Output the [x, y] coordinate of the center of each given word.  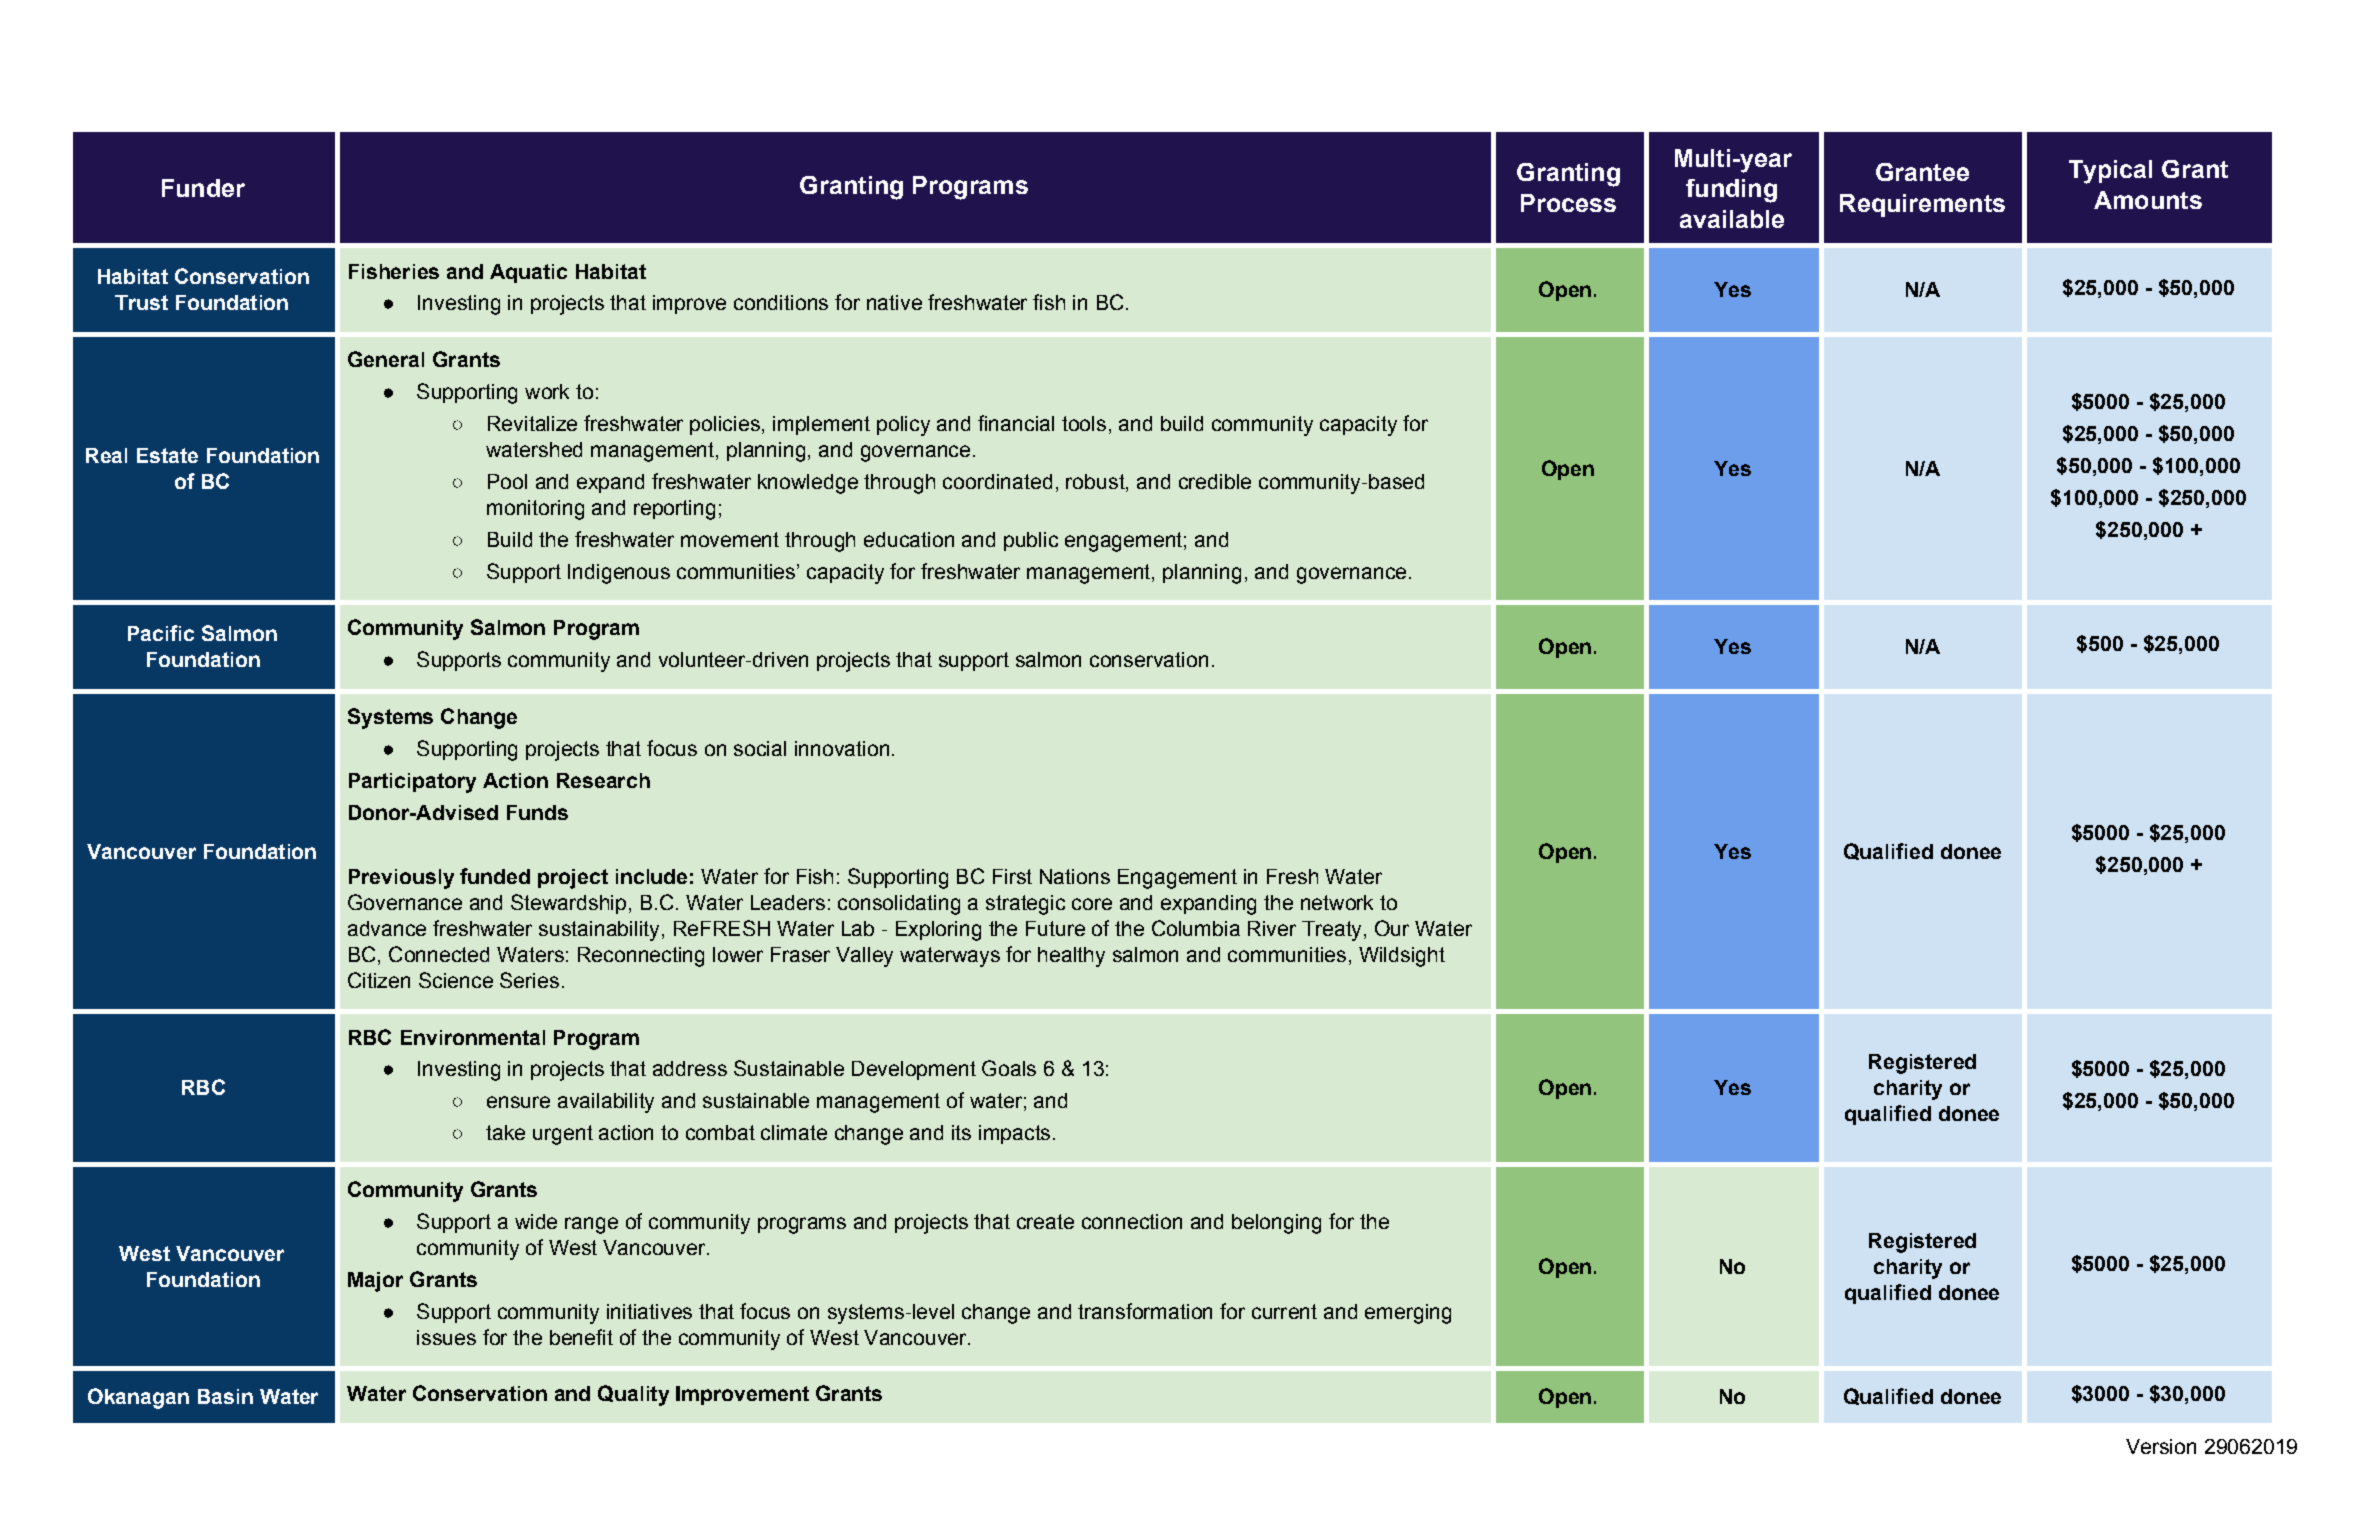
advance [387, 928]
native [894, 302]
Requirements [1922, 205]
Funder [203, 188]
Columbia [1196, 928]
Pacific [161, 633]
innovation [842, 748]
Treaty [1331, 931]
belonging [1276, 1224]
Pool [507, 481]
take [505, 1132]
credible [1215, 481]
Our [1392, 928]
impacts [1014, 1134]
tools [1084, 423]
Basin [225, 1396]
